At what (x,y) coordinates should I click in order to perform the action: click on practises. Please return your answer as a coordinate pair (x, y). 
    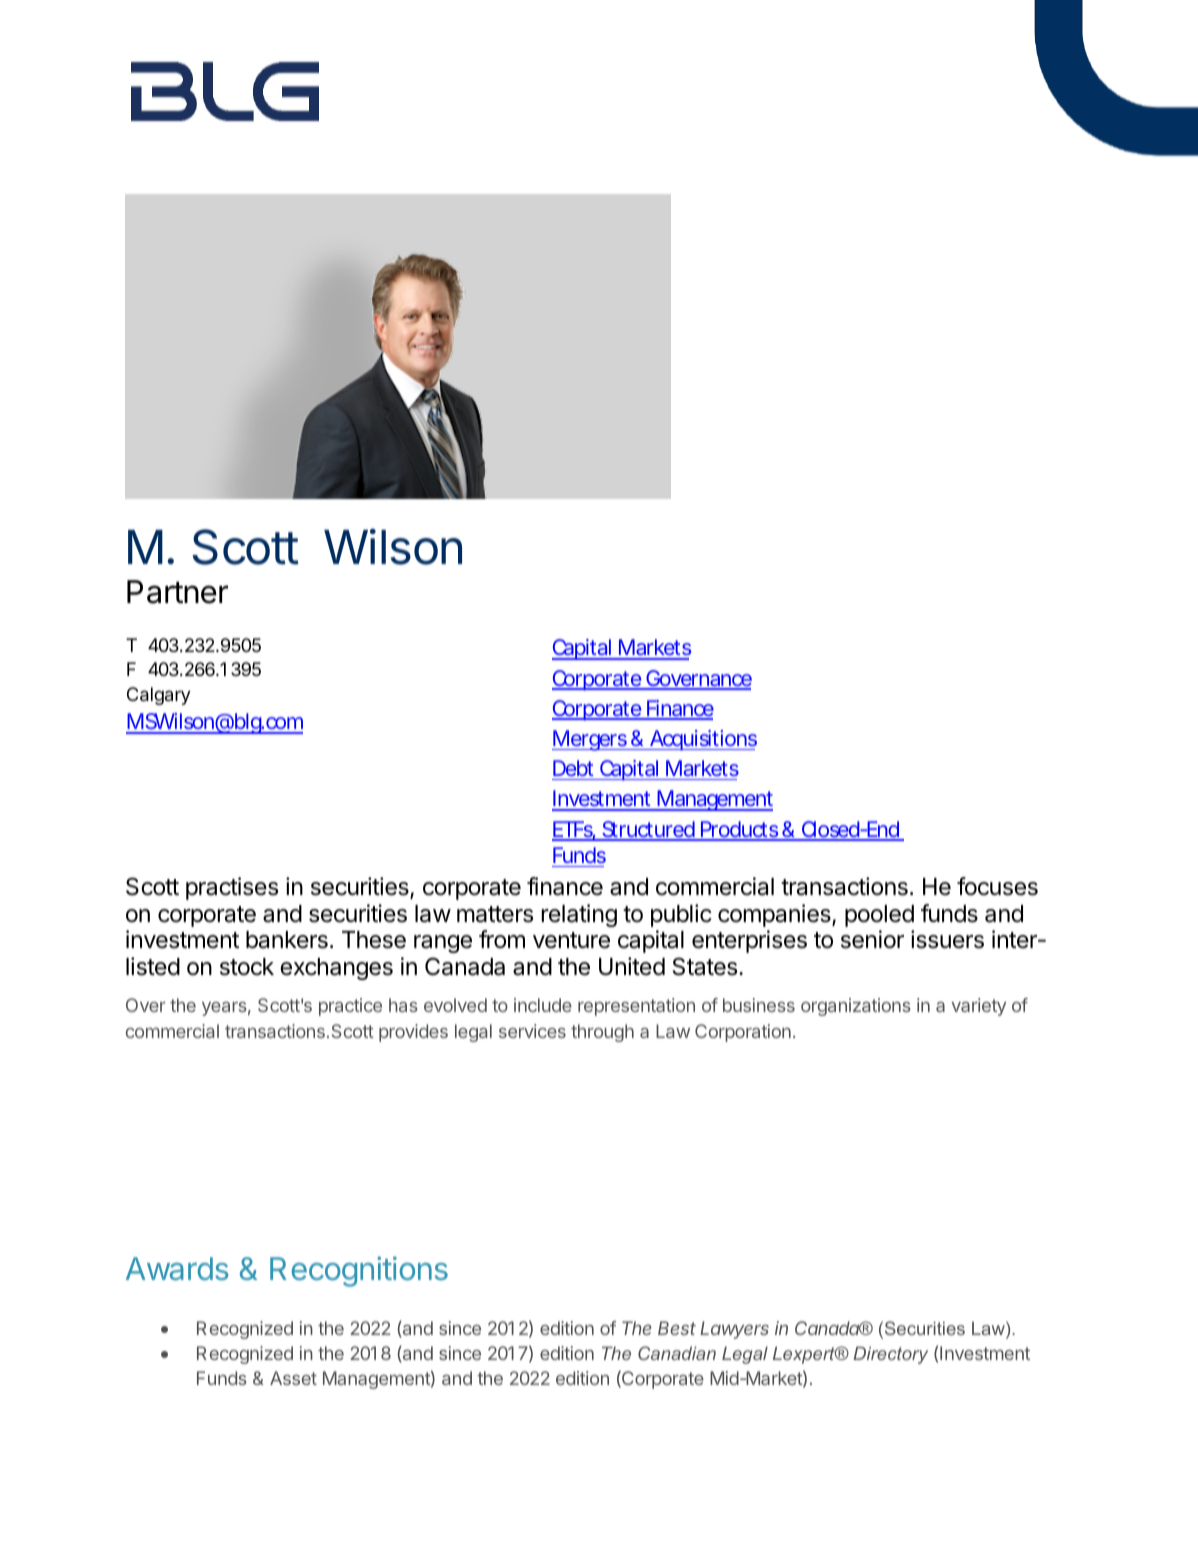
    Looking at the image, I should click on (232, 888).
